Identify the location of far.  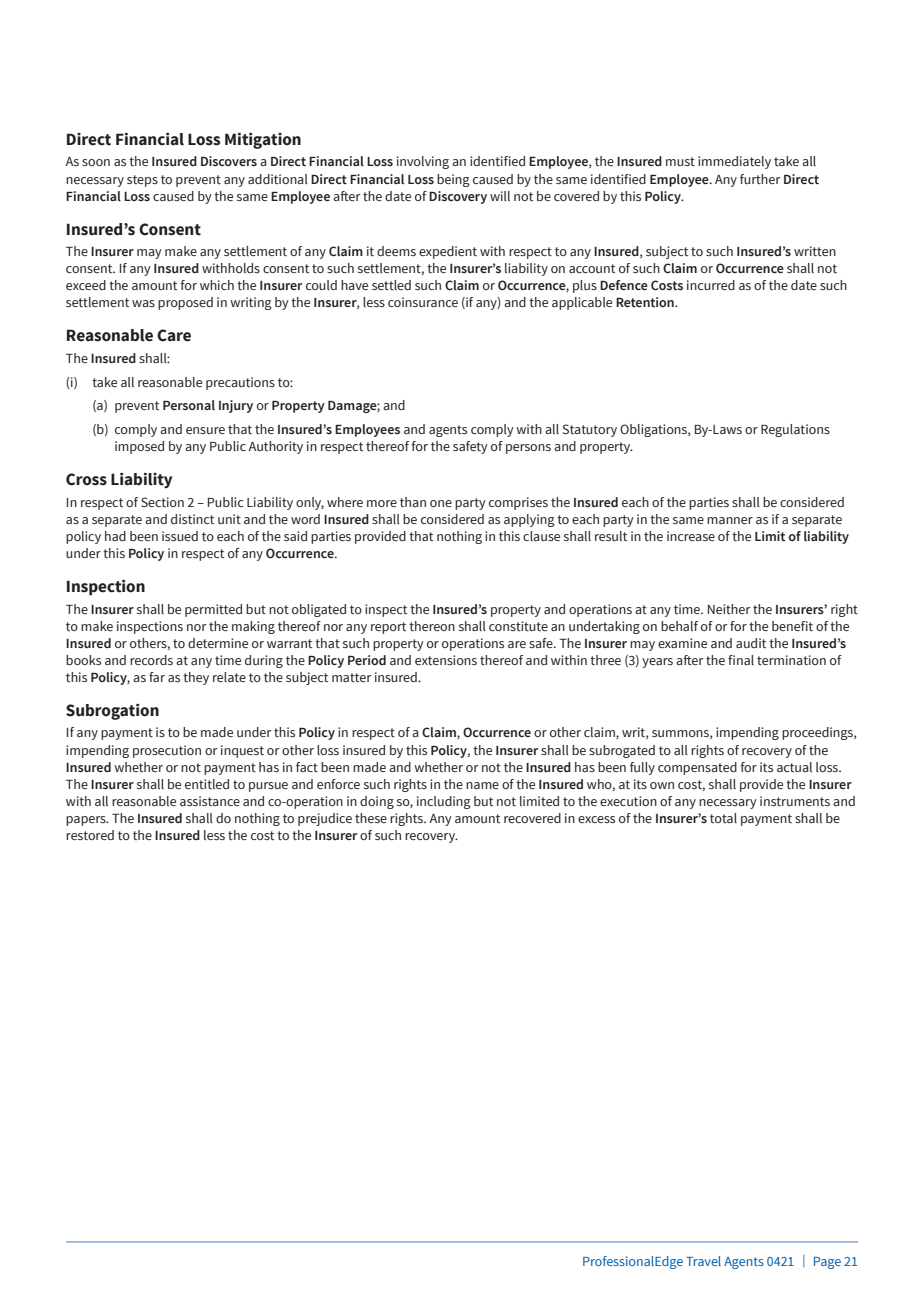
(157, 677).
